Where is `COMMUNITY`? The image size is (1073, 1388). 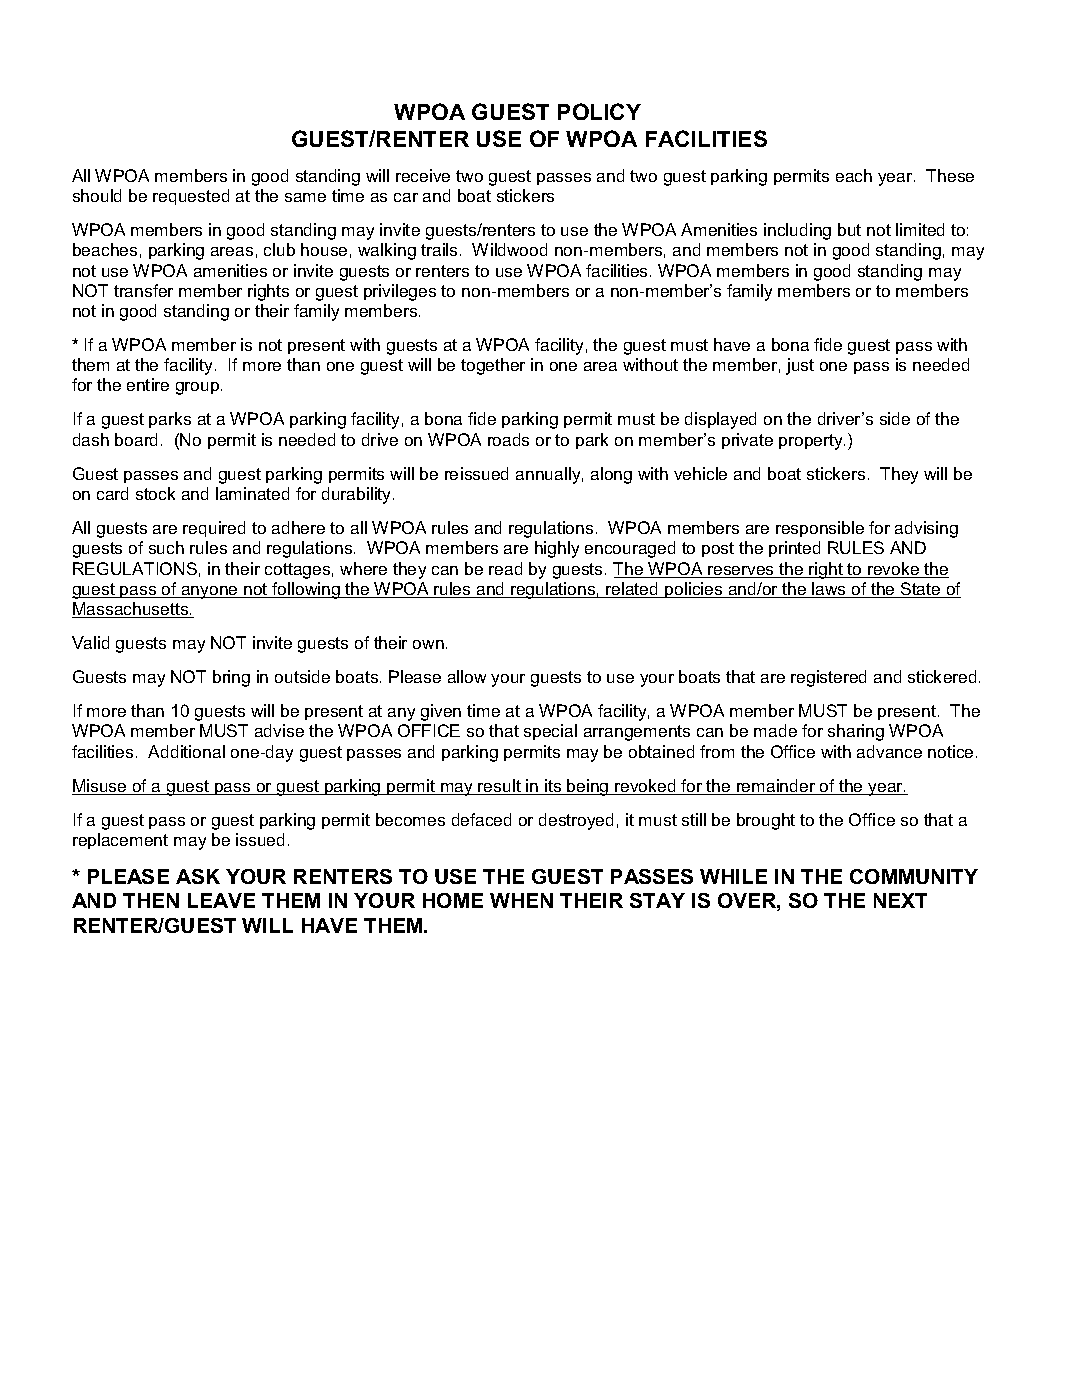
COMMUNITY is located at coordinates (914, 876).
